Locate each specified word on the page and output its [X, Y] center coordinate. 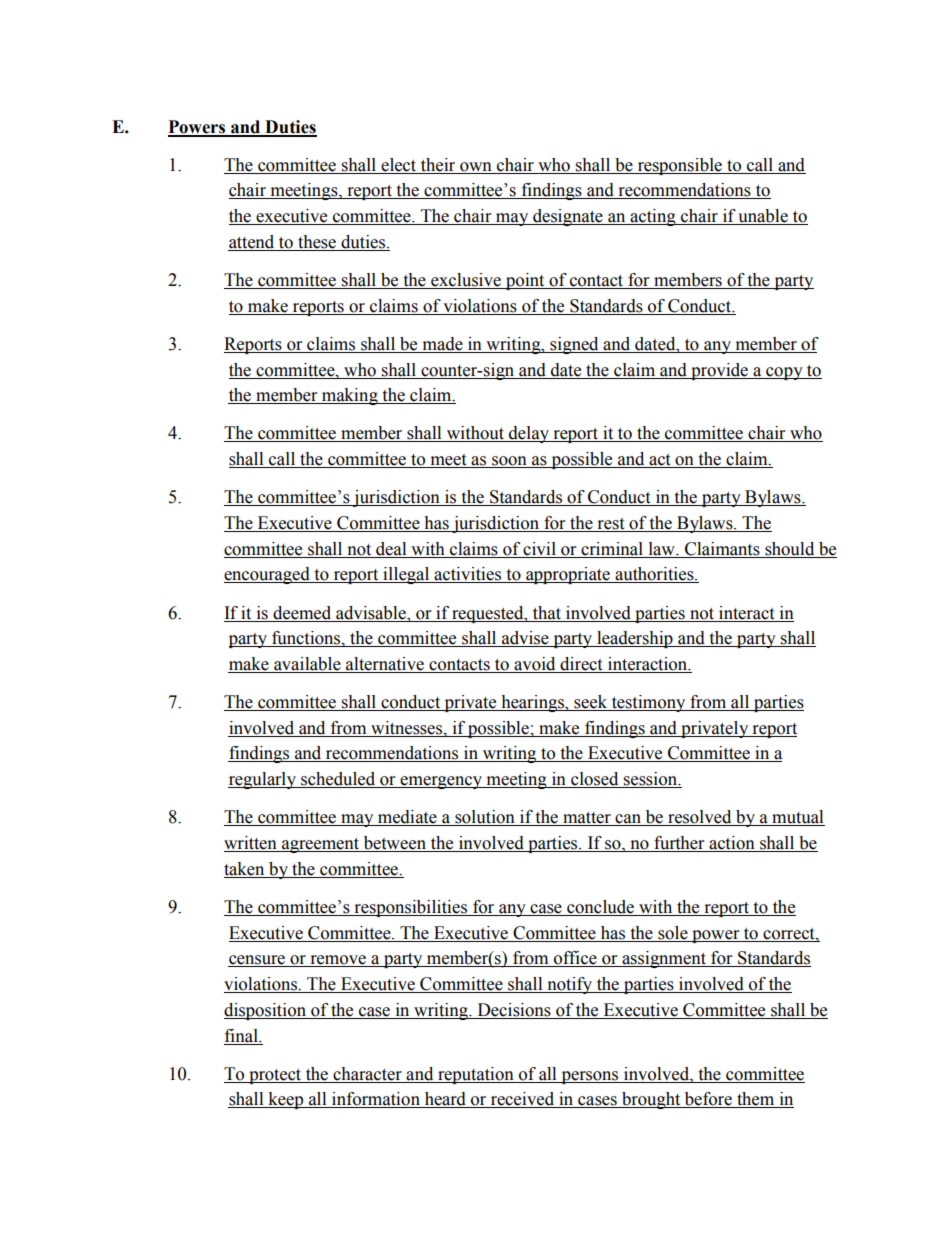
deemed [302, 613]
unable [763, 217]
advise [525, 639]
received [522, 1100]
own [476, 167]
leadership [635, 639]
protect [275, 1076]
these [317, 242]
